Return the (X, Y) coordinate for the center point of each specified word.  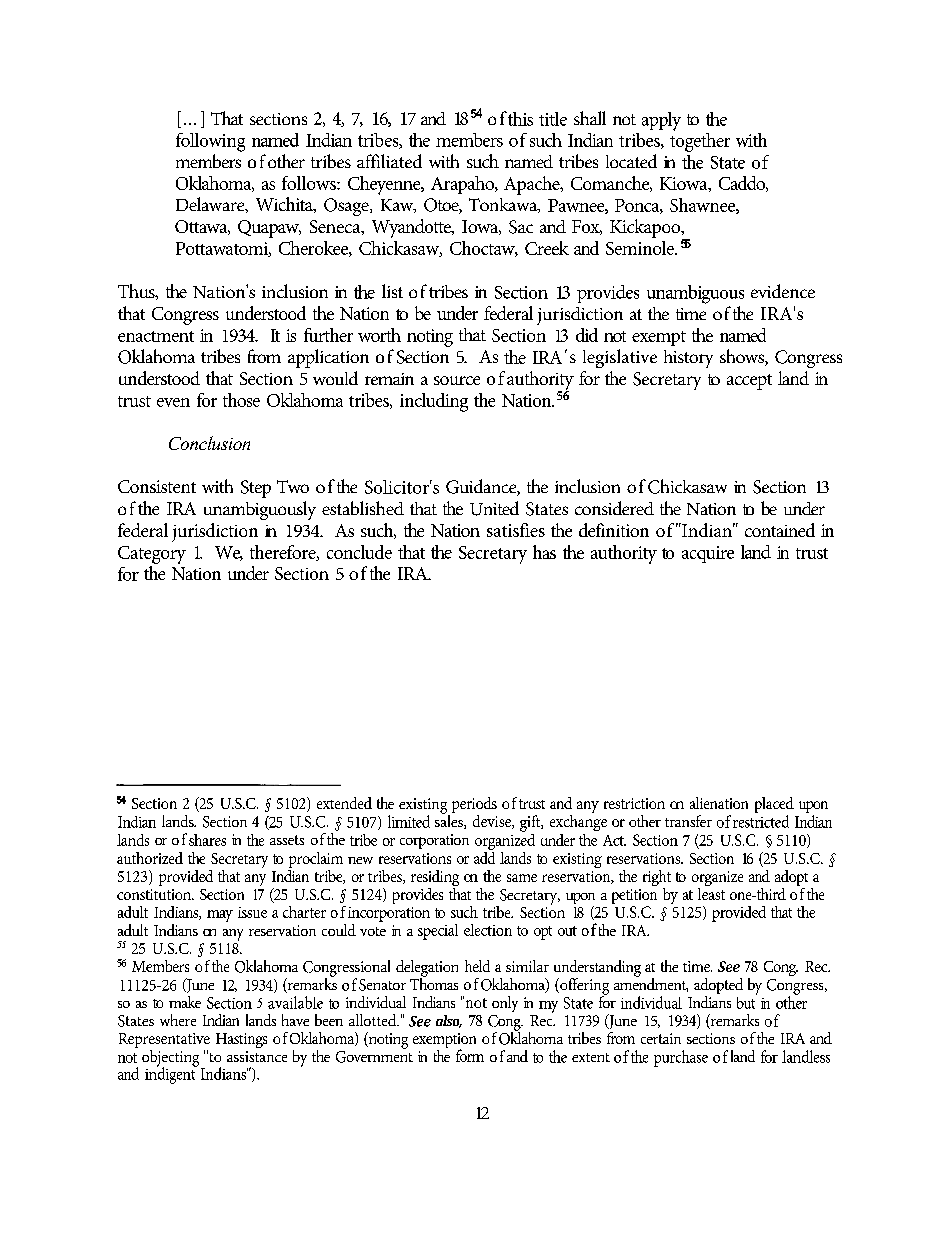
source (457, 380)
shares (207, 840)
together (700, 141)
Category (152, 555)
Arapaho (463, 185)
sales (450, 820)
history (688, 359)
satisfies (516, 530)
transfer (688, 821)
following (210, 142)
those (241, 400)
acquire (708, 554)
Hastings (241, 1040)
